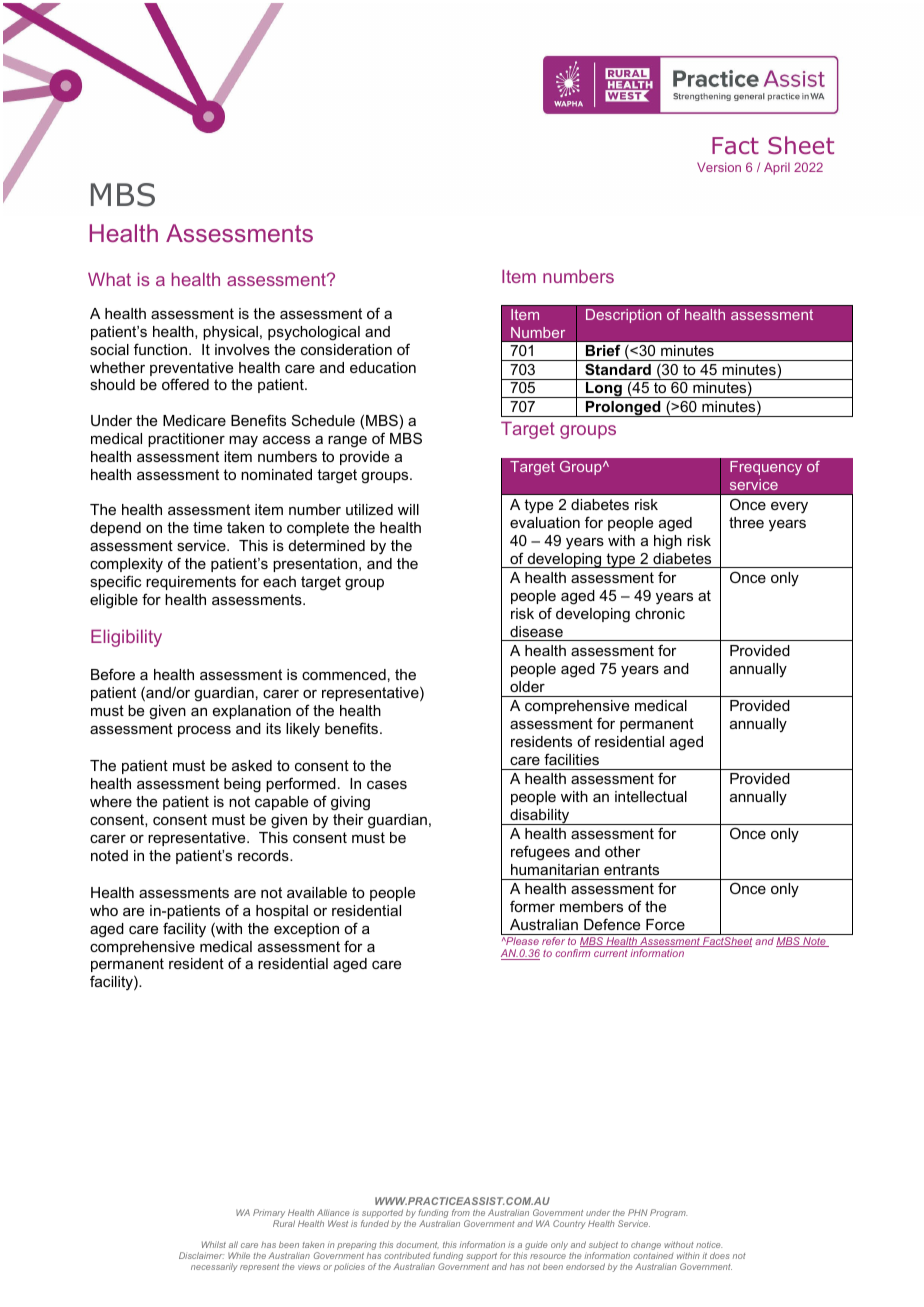 This image has width=924, height=1307. I want to click on process, so click(204, 731).
